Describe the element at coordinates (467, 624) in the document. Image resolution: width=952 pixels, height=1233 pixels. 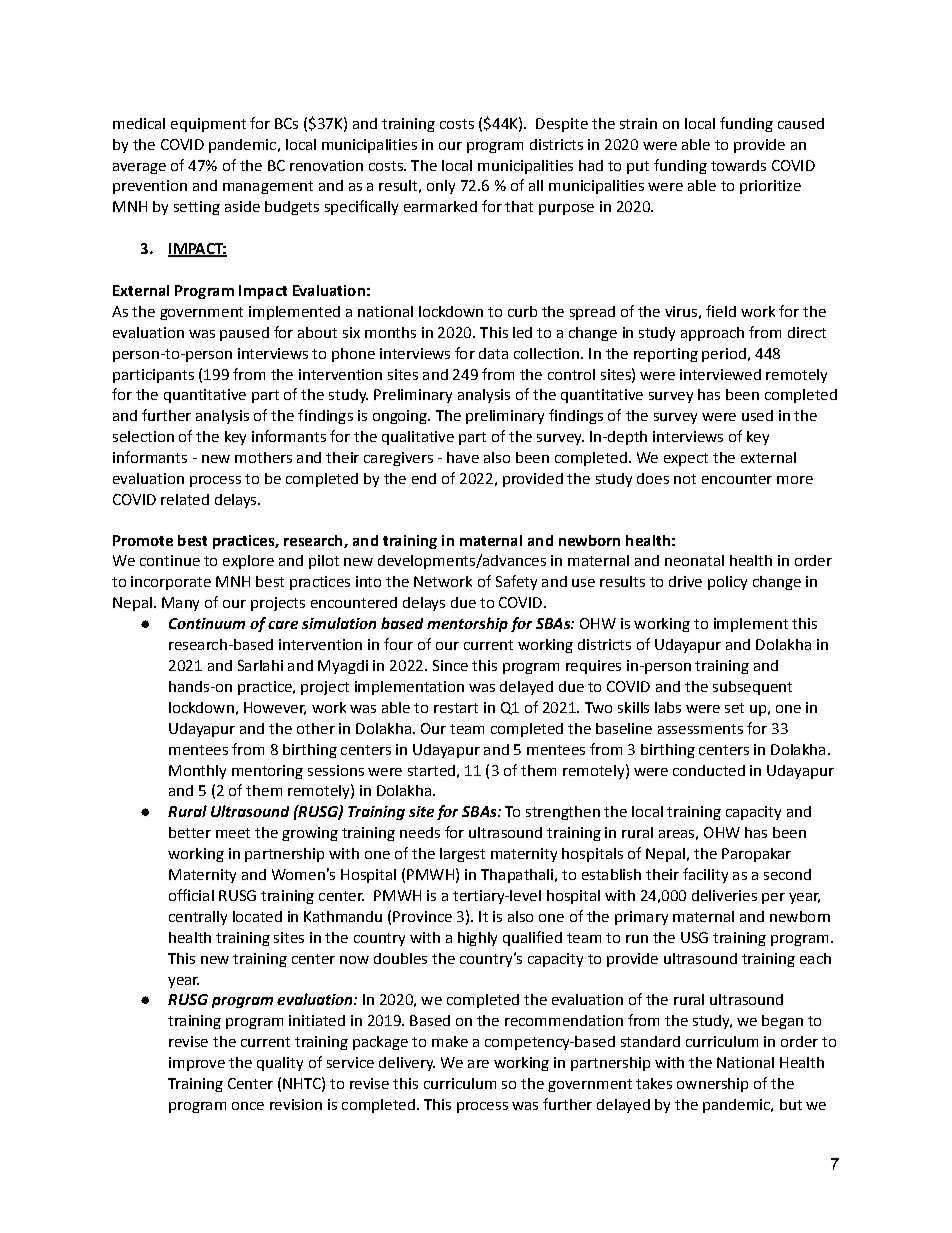
I see `mentorship` at that location.
